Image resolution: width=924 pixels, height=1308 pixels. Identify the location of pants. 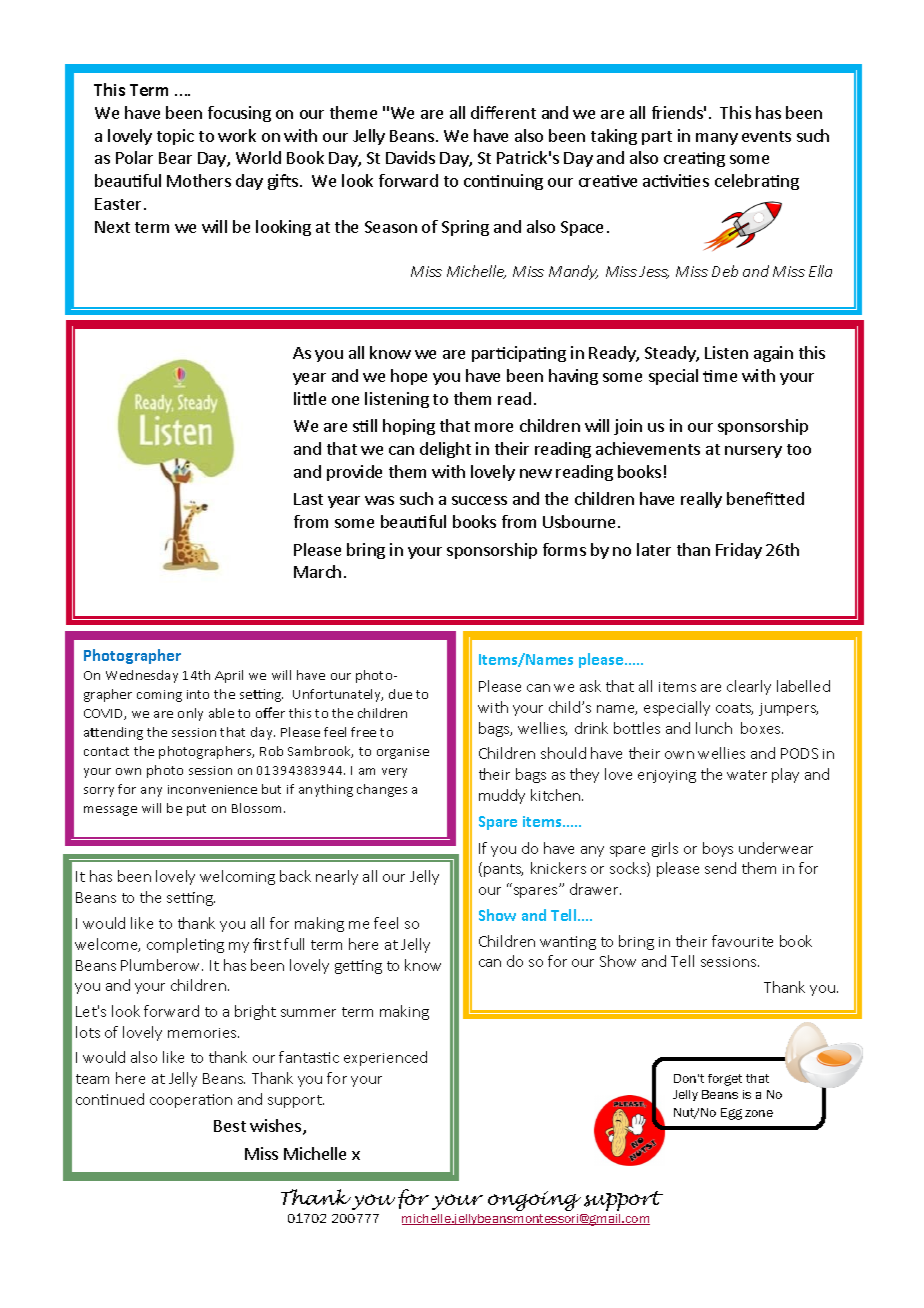
(503, 870).
